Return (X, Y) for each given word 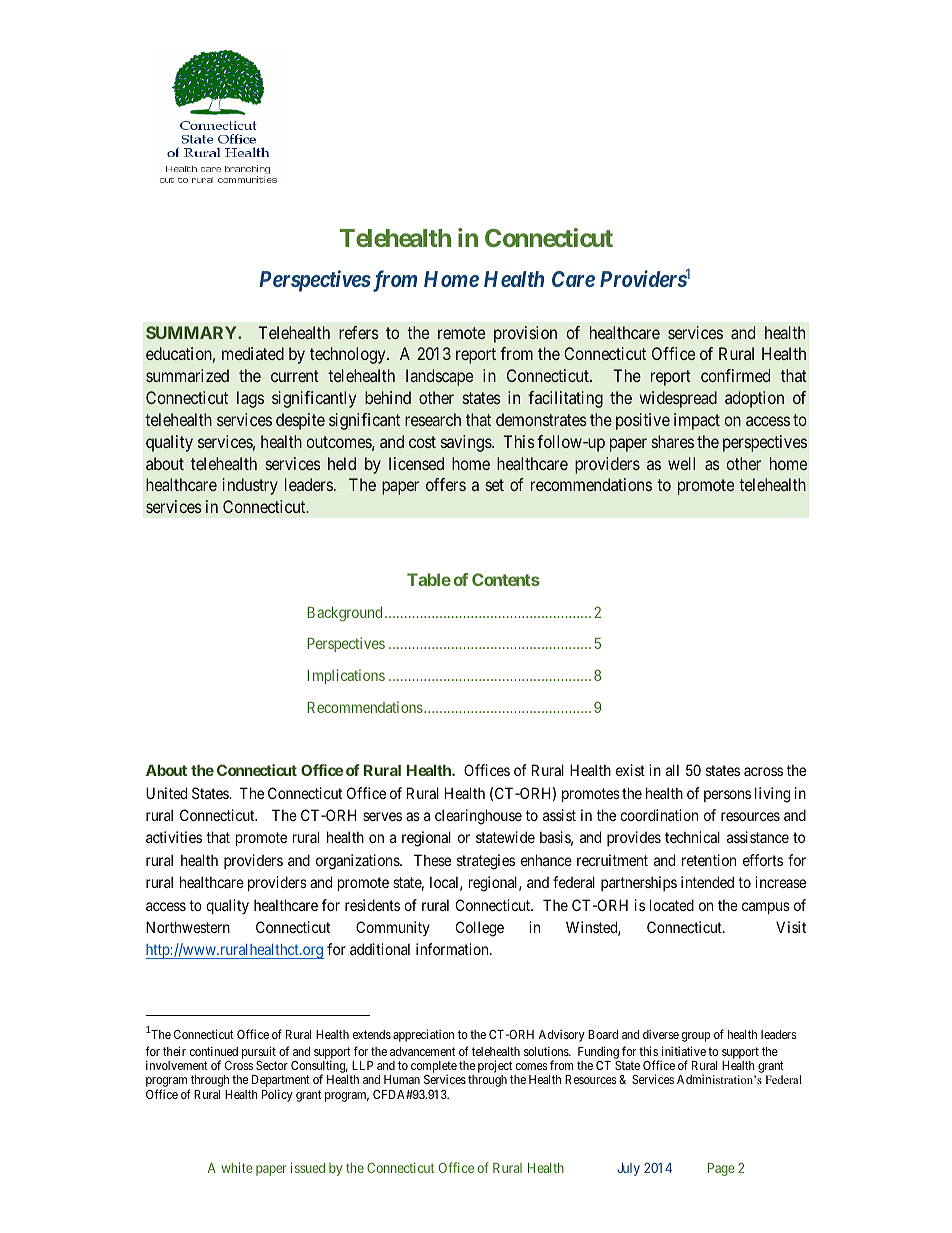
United (166, 793)
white (237, 1167)
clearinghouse (478, 817)
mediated (253, 353)
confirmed (735, 375)
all (672, 770)
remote (461, 333)
